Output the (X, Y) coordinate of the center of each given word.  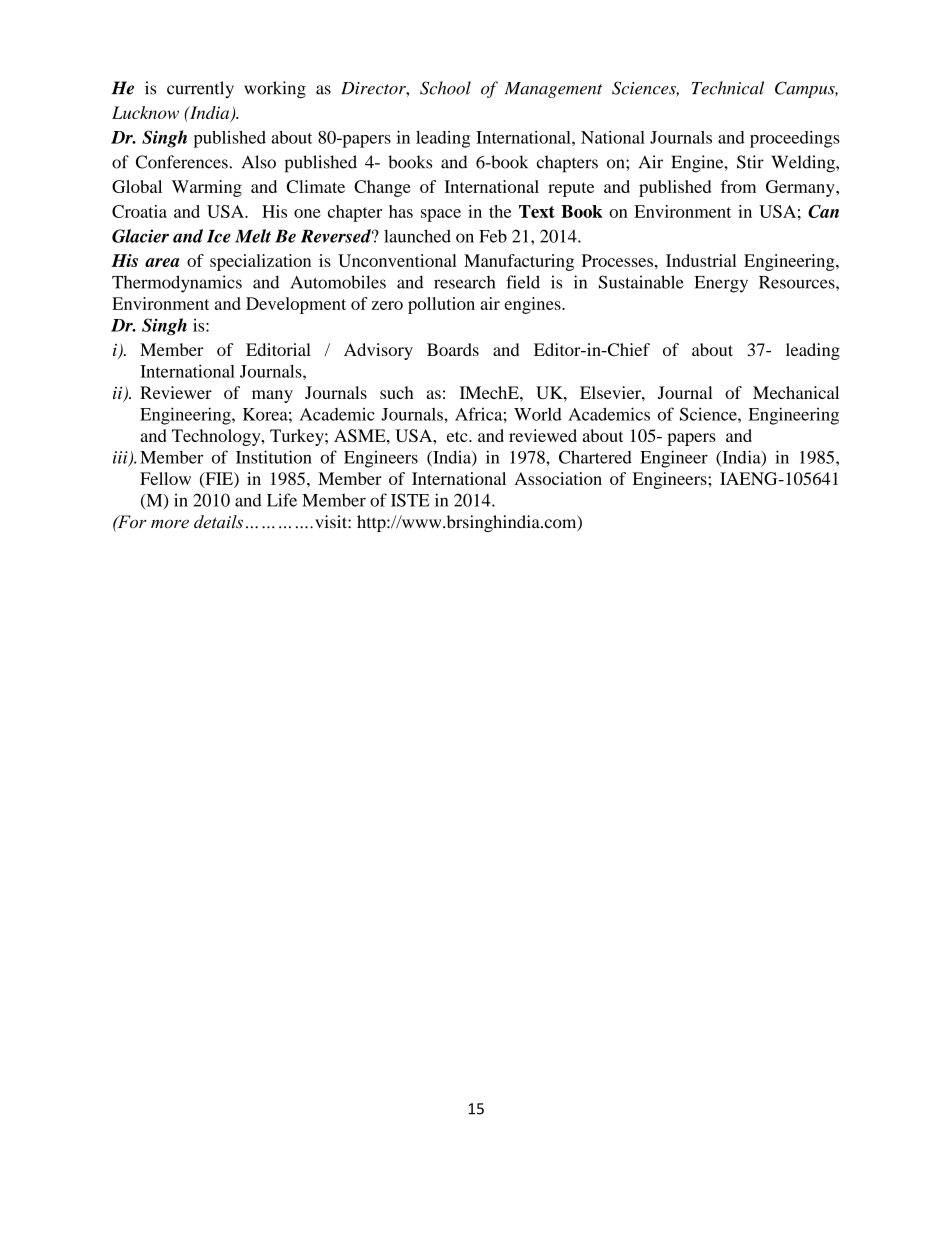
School (445, 88)
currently (200, 89)
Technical (728, 88)
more (170, 524)
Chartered (595, 457)
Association (558, 478)
